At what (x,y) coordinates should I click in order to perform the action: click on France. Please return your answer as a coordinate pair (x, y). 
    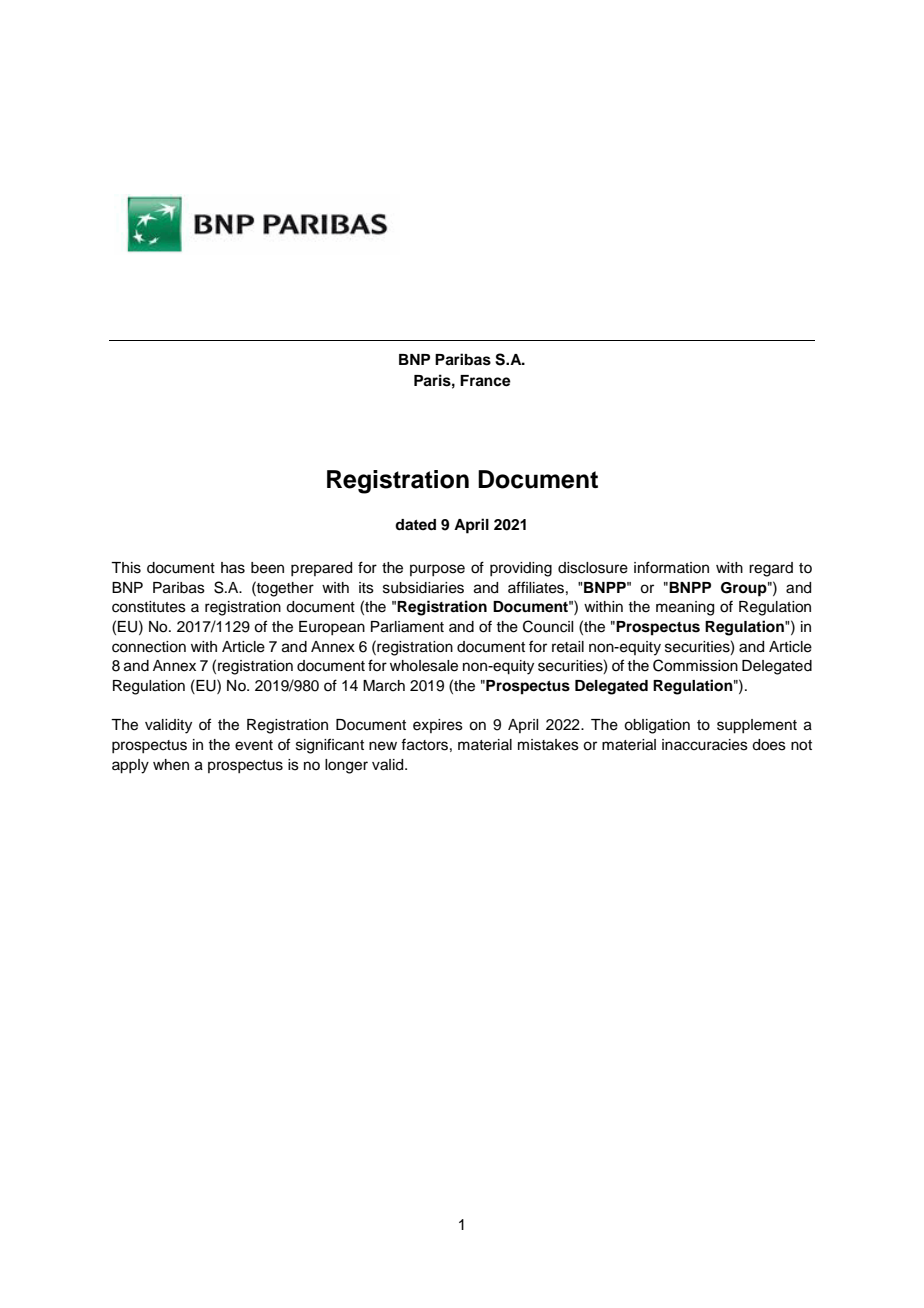
    Looking at the image, I should click on (485, 381).
